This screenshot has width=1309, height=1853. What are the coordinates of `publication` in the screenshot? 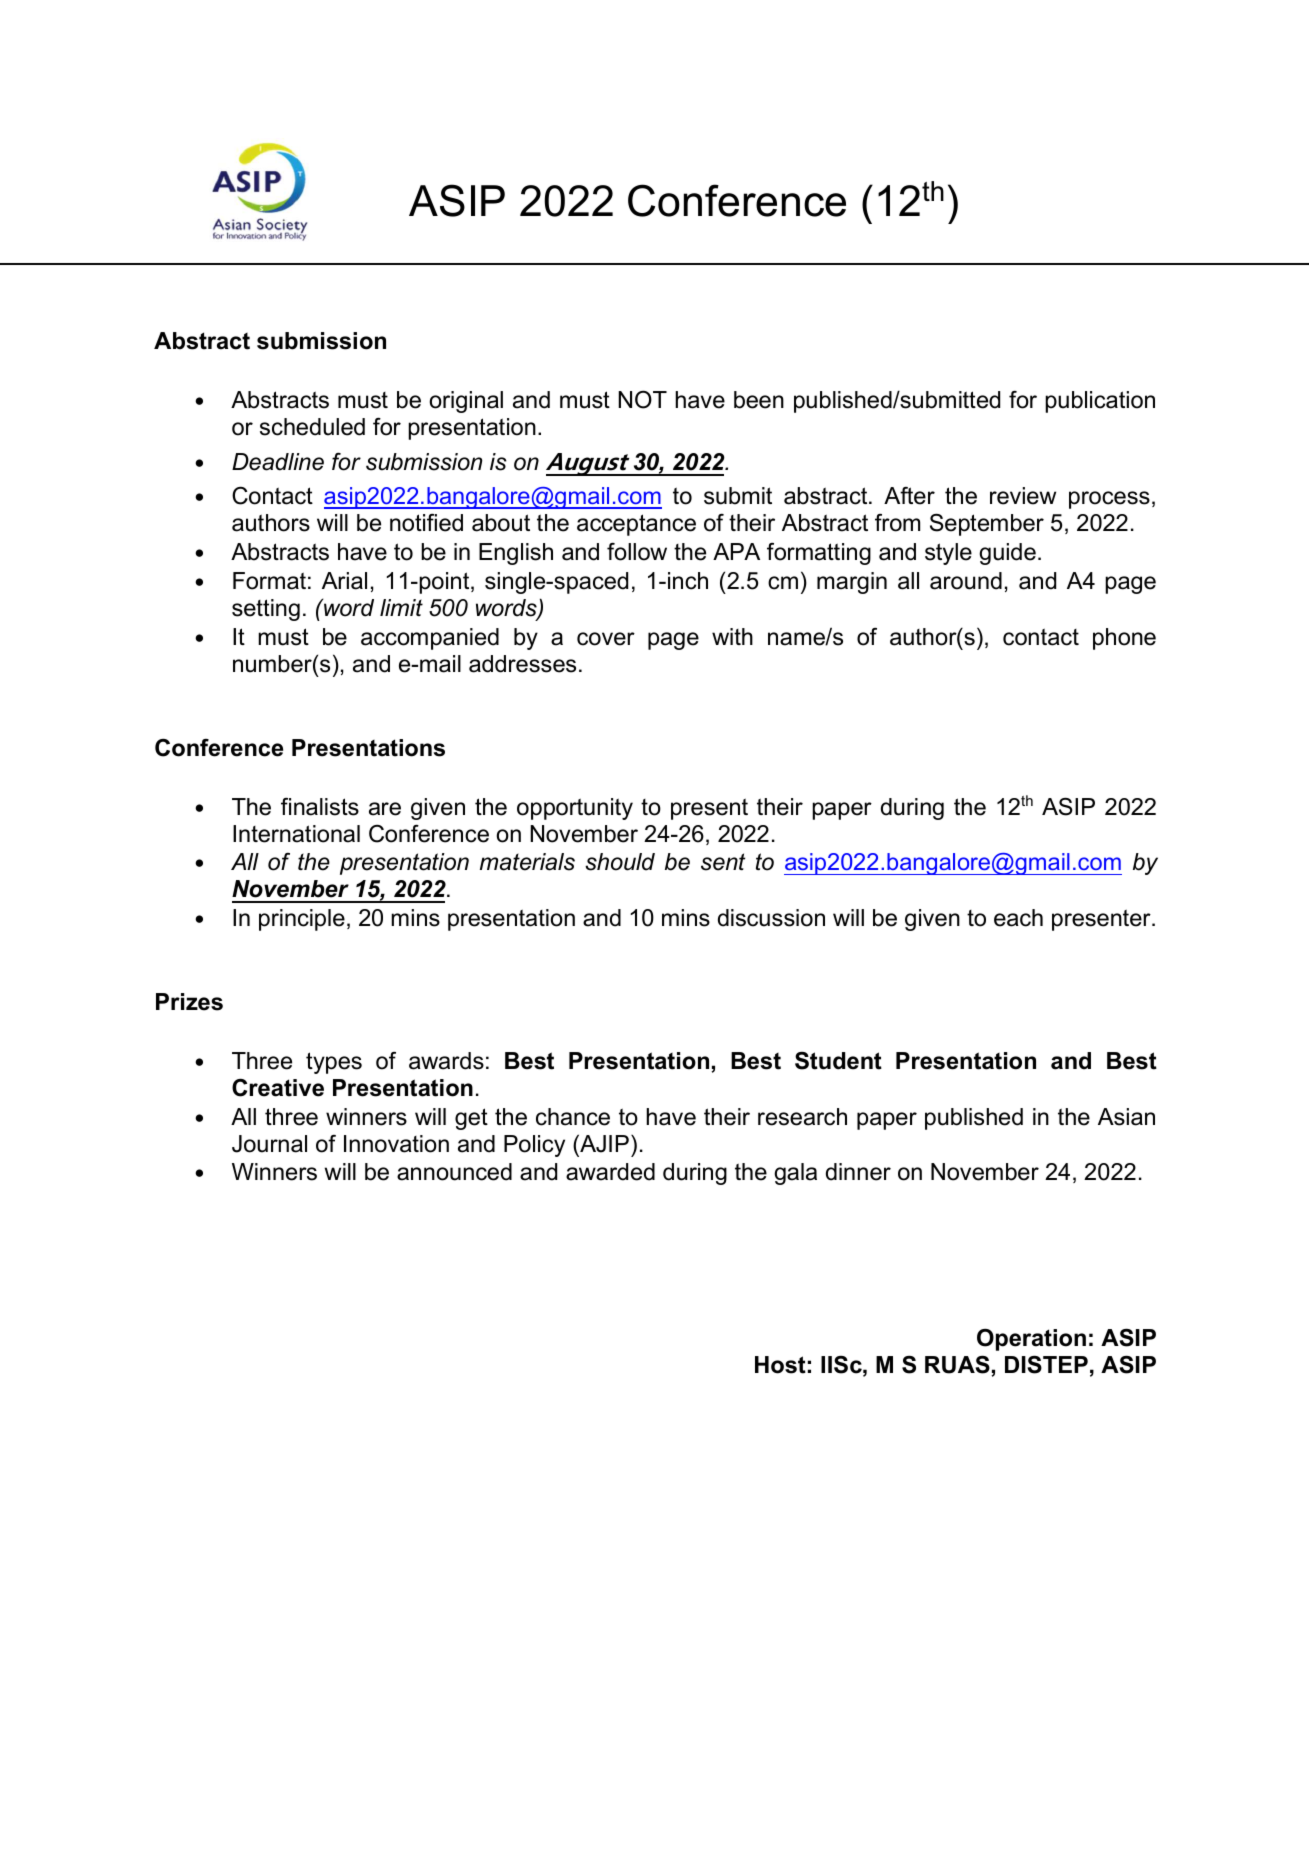 It's located at (1100, 402).
